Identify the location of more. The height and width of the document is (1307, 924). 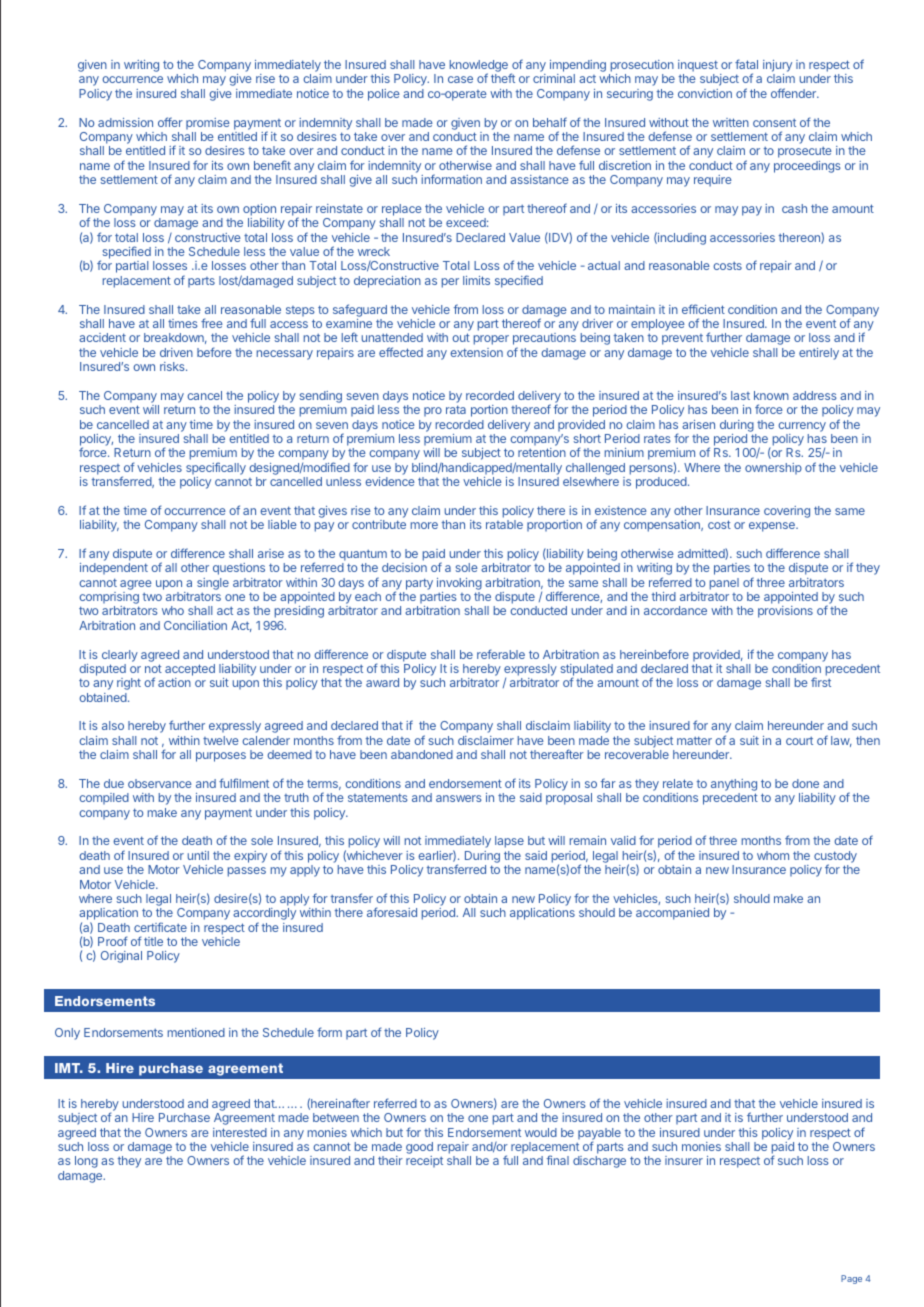
(424, 525).
